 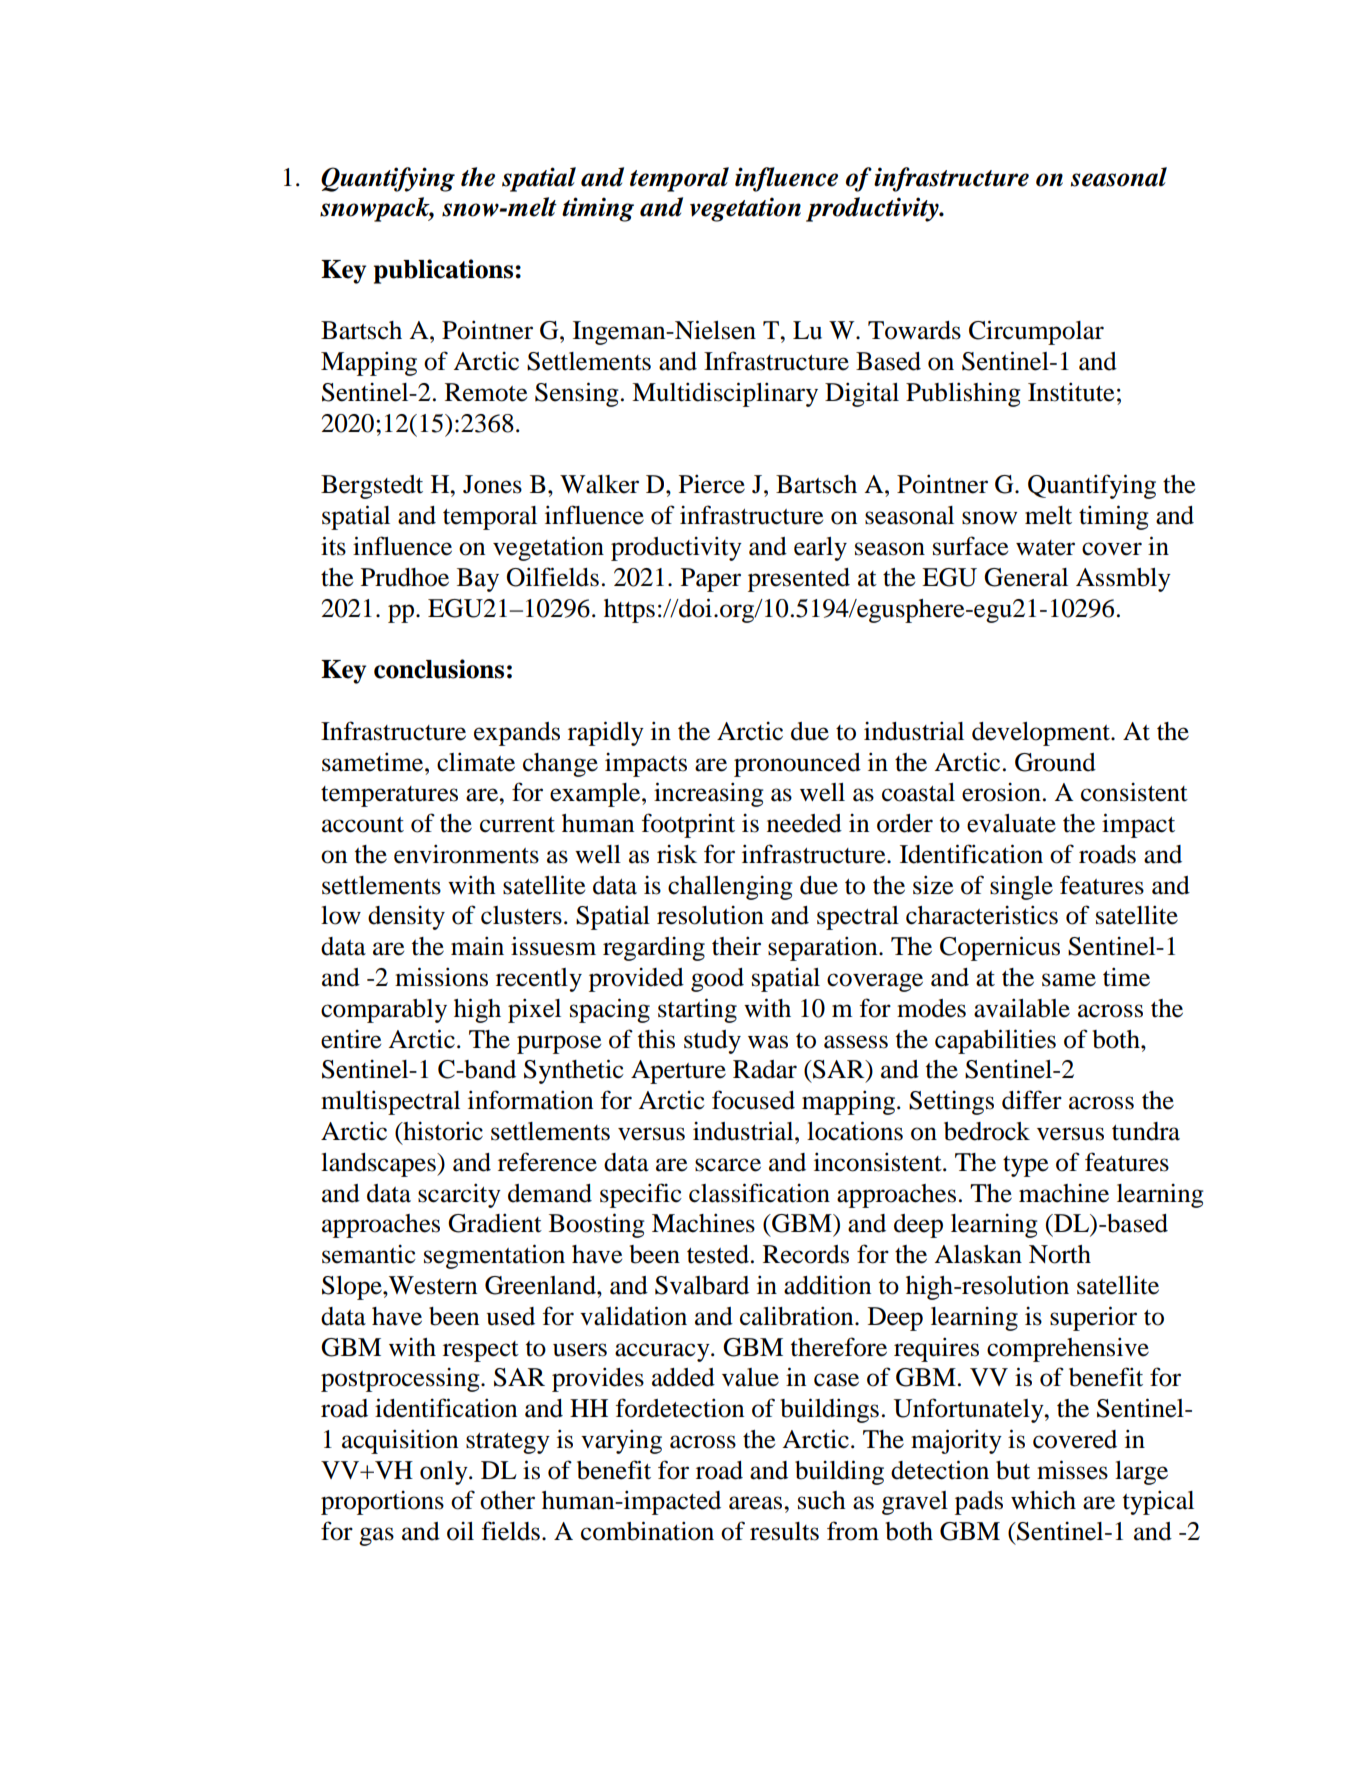 I want to click on single, so click(x=1021, y=888).
